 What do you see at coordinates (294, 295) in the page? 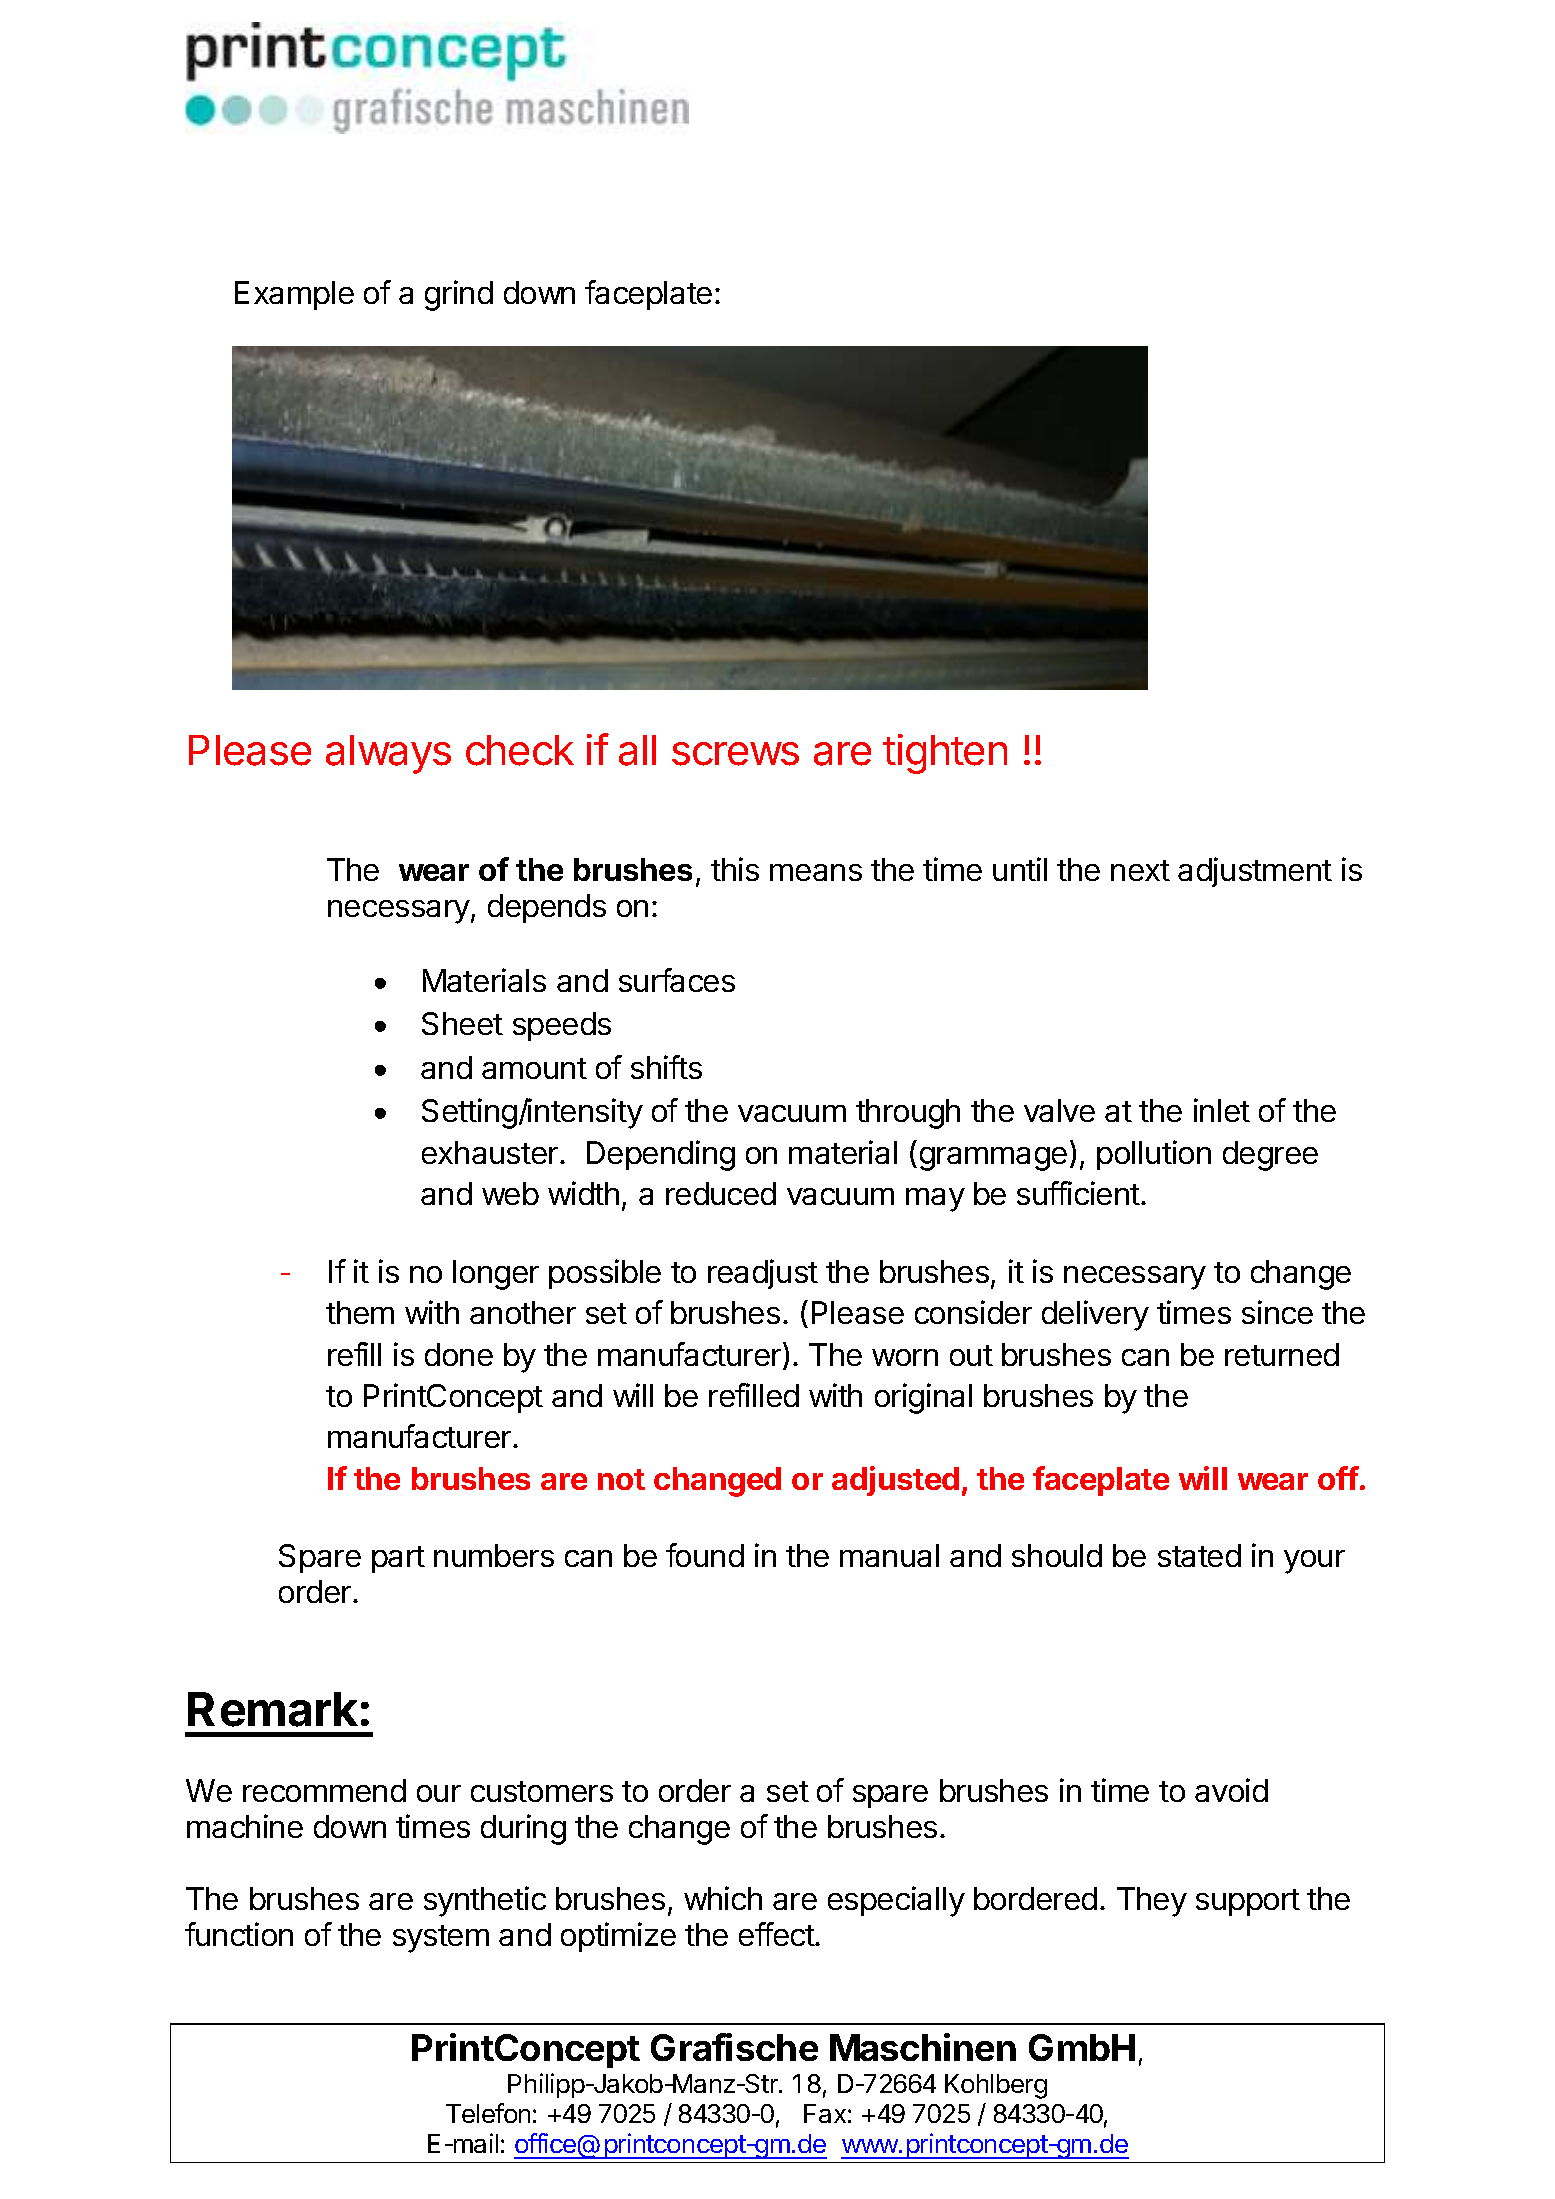
I see `Example` at bounding box center [294, 295].
